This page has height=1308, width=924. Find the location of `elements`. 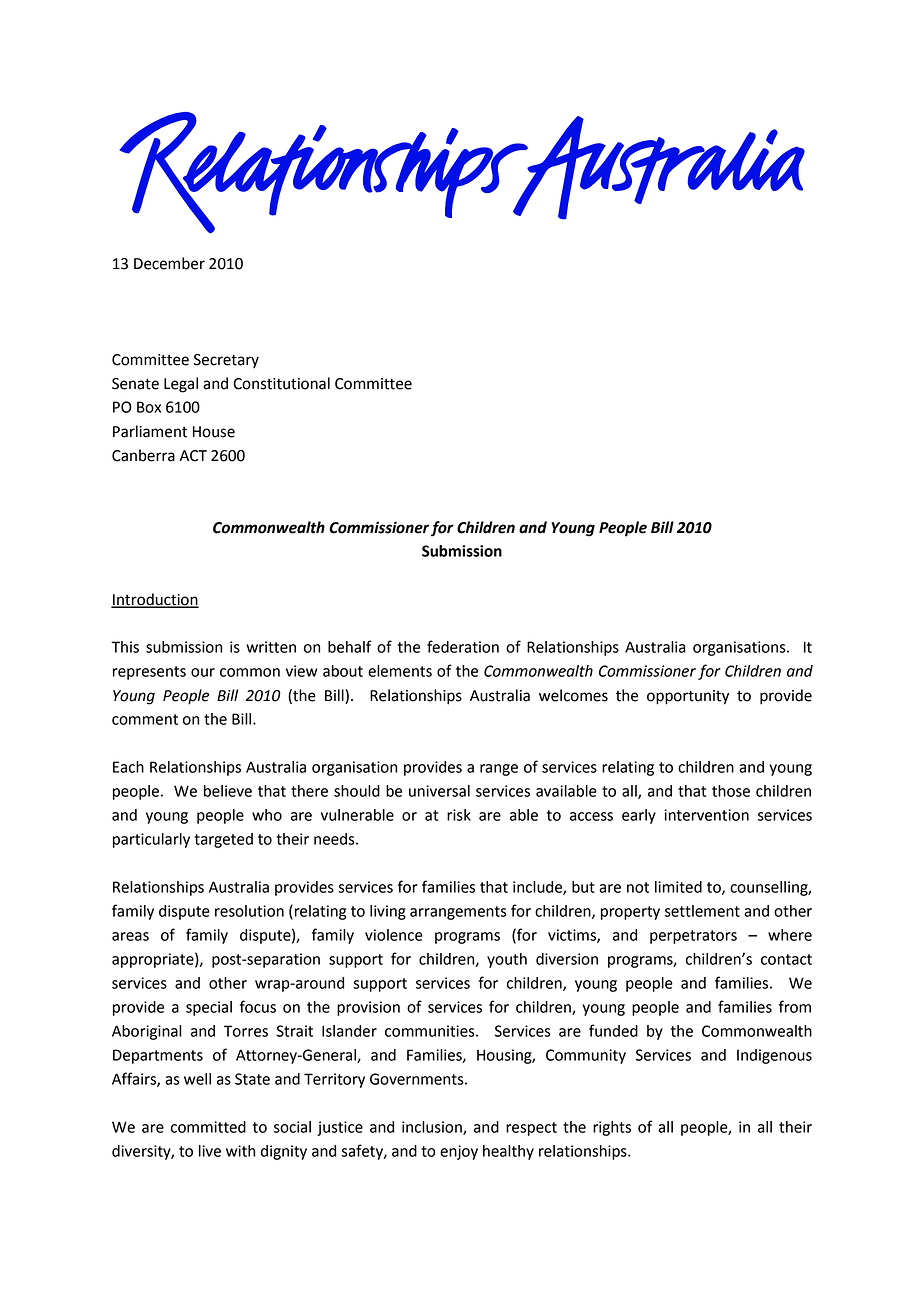

elements is located at coordinates (400, 671).
